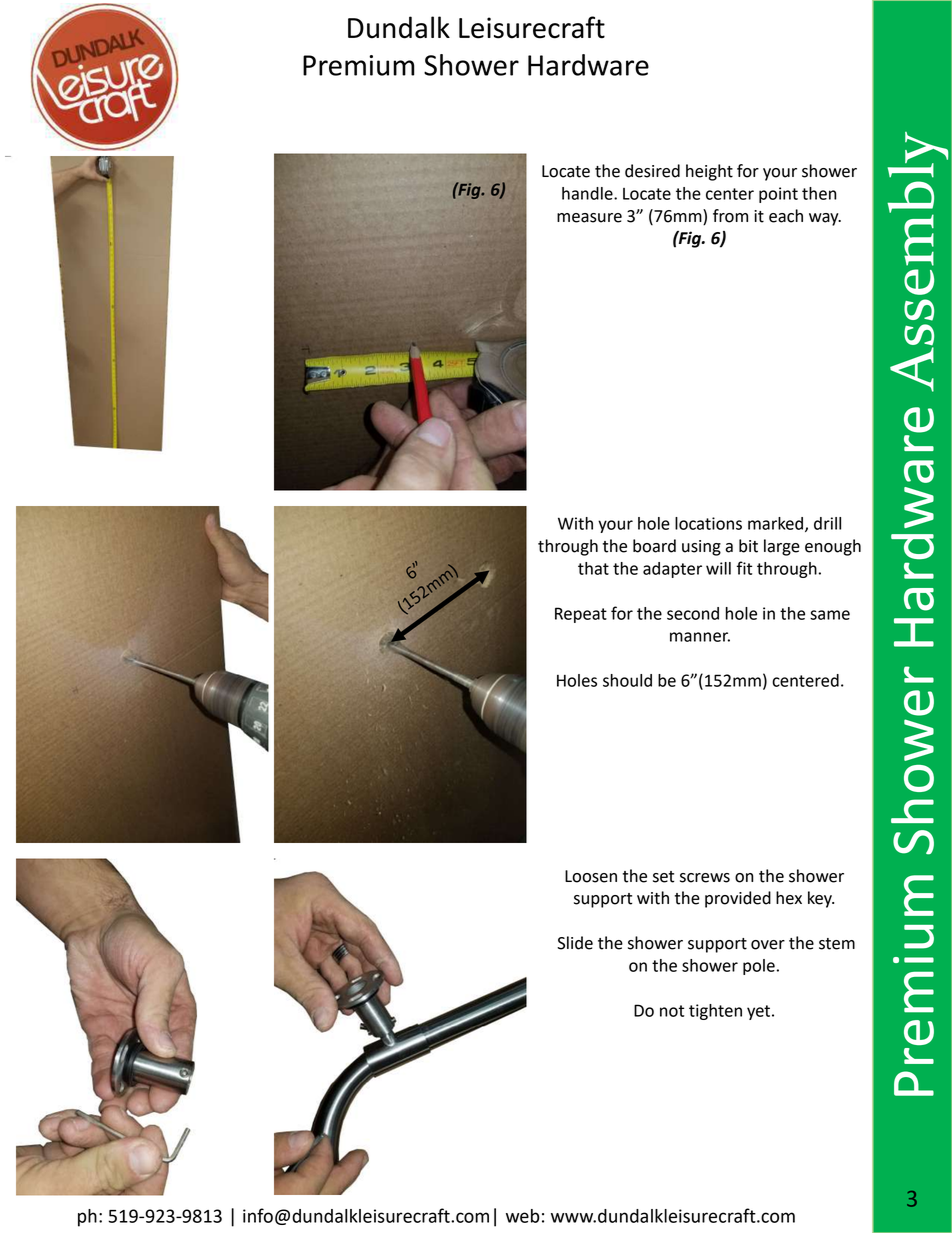 The width and height of the screenshot is (952, 1233). I want to click on large, so click(782, 547).
